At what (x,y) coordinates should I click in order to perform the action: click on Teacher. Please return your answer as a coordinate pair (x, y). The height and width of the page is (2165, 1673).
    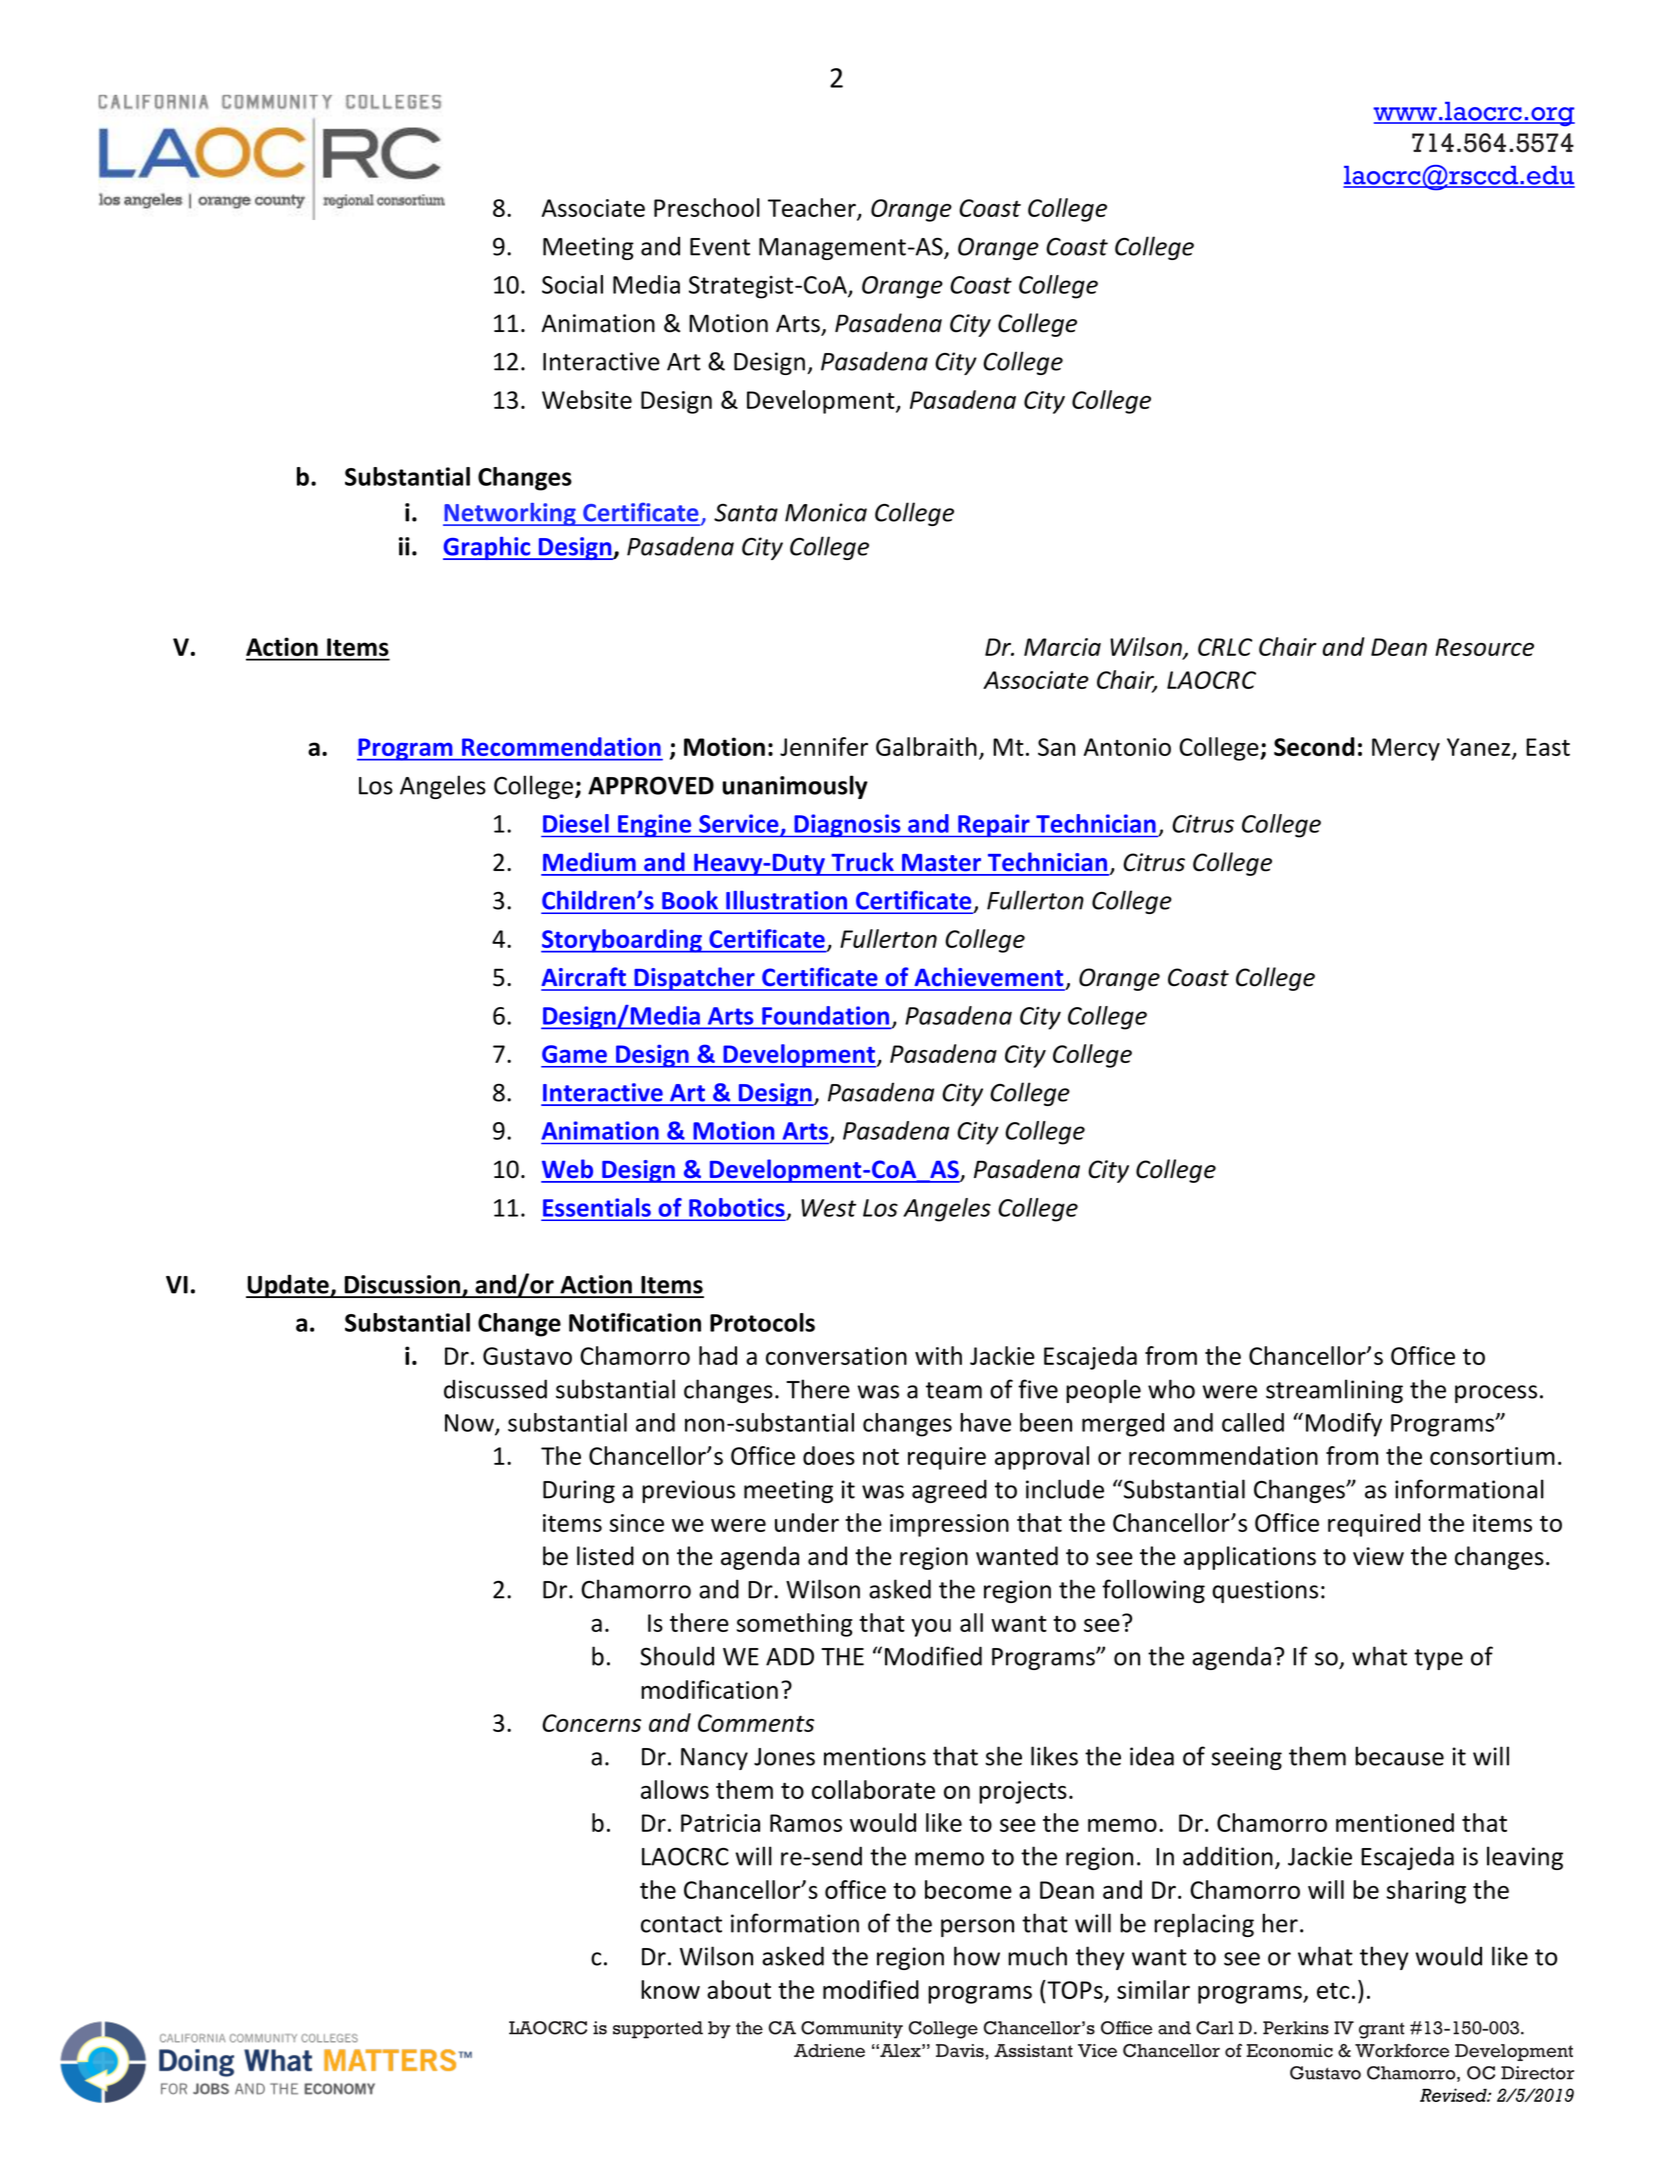
    Looking at the image, I should click on (813, 209).
